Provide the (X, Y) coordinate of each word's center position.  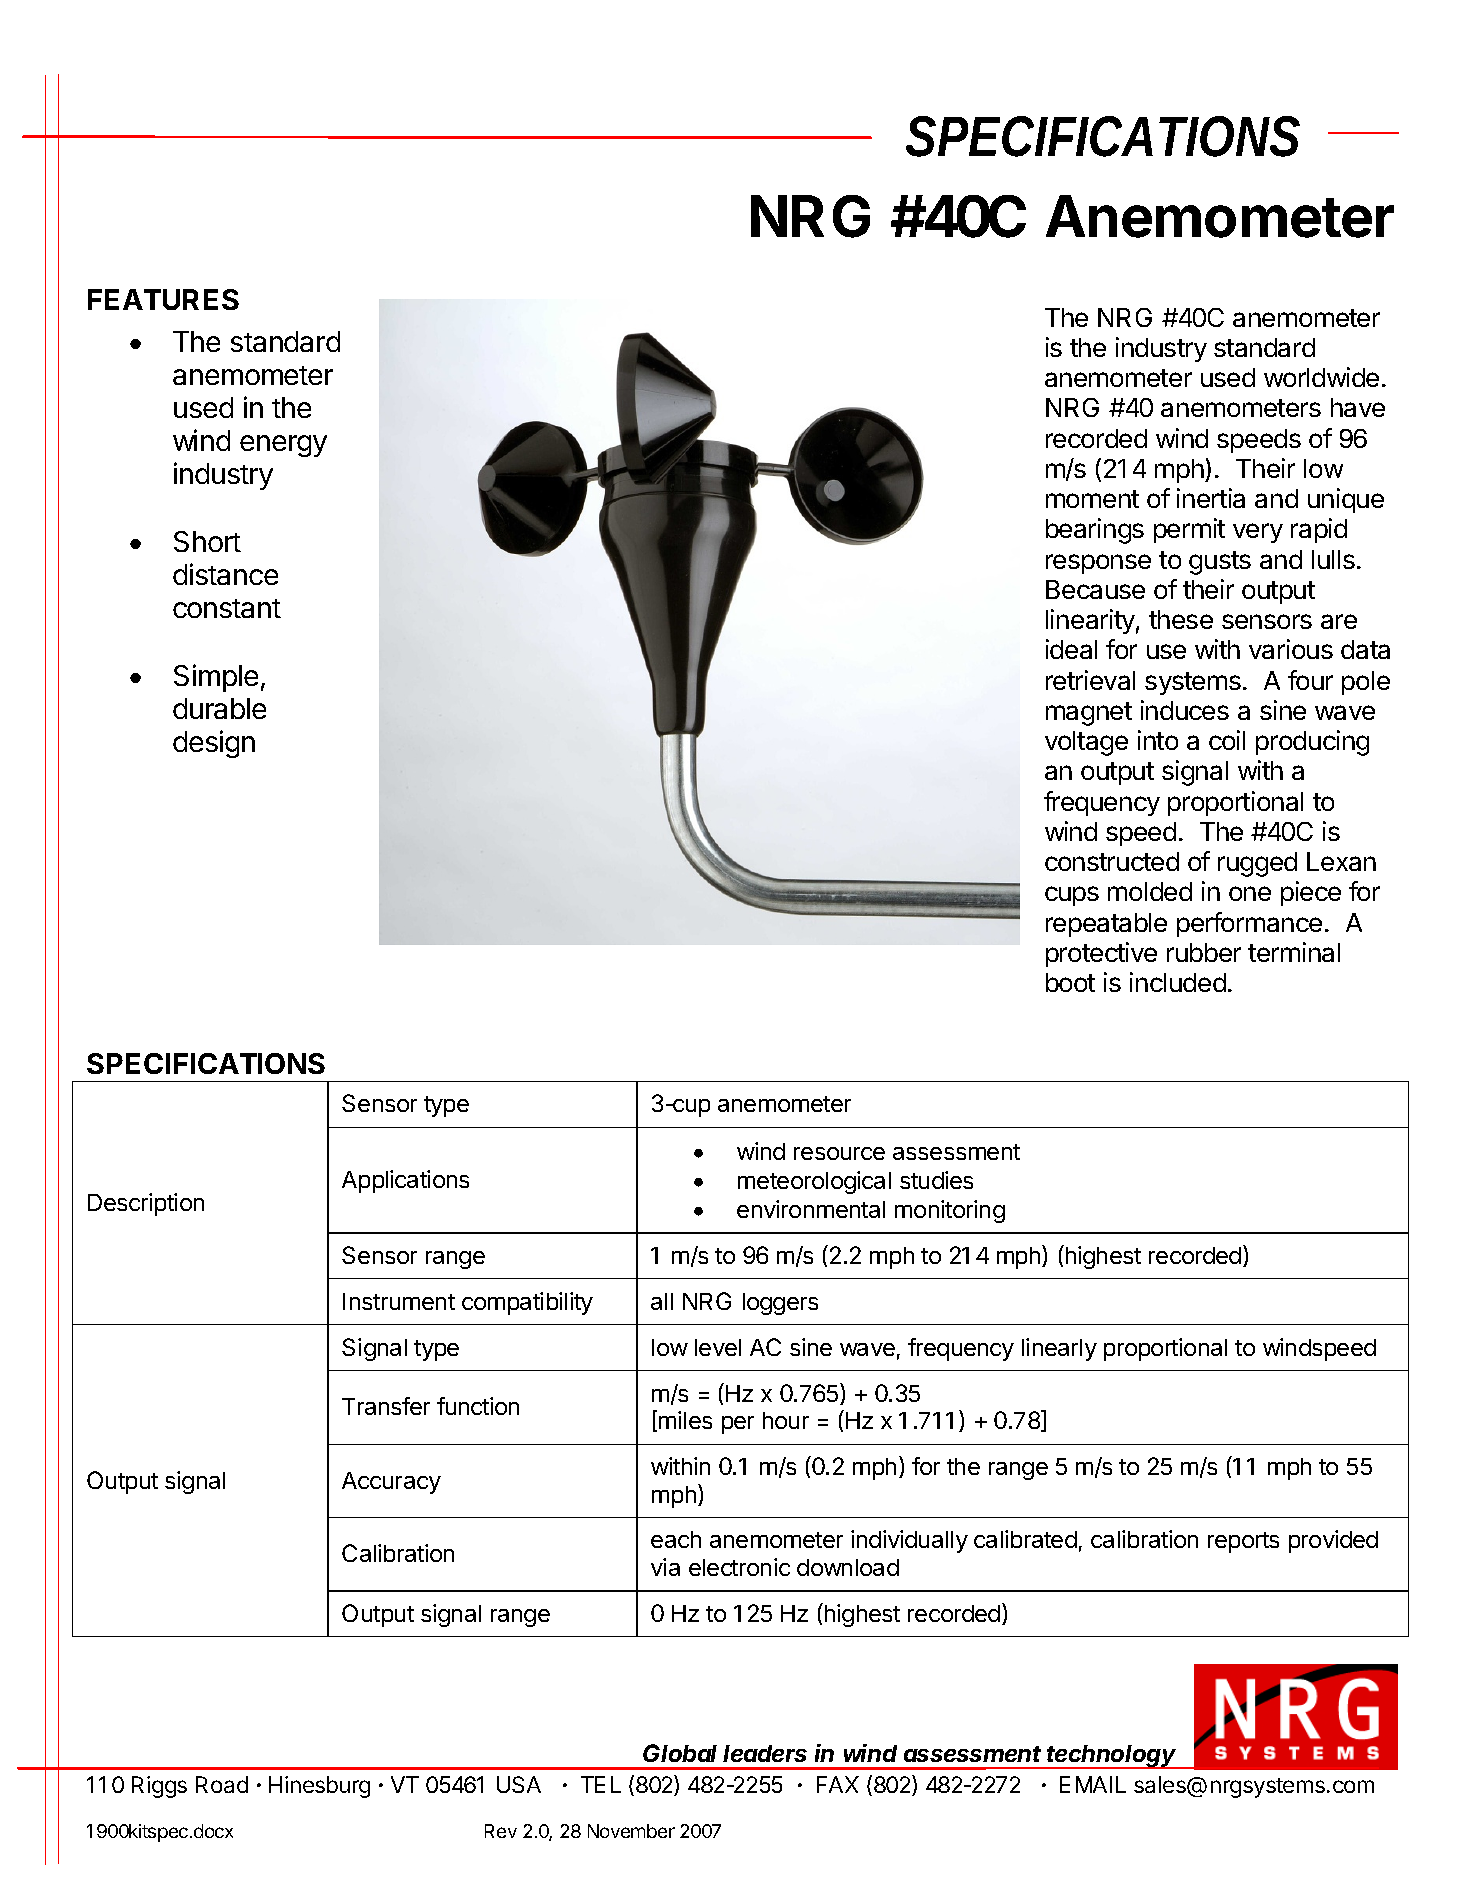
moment (1092, 499)
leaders (765, 1753)
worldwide (1321, 377)
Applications (405, 1181)
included (1178, 982)
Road (222, 1784)
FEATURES (163, 299)
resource (839, 1153)
